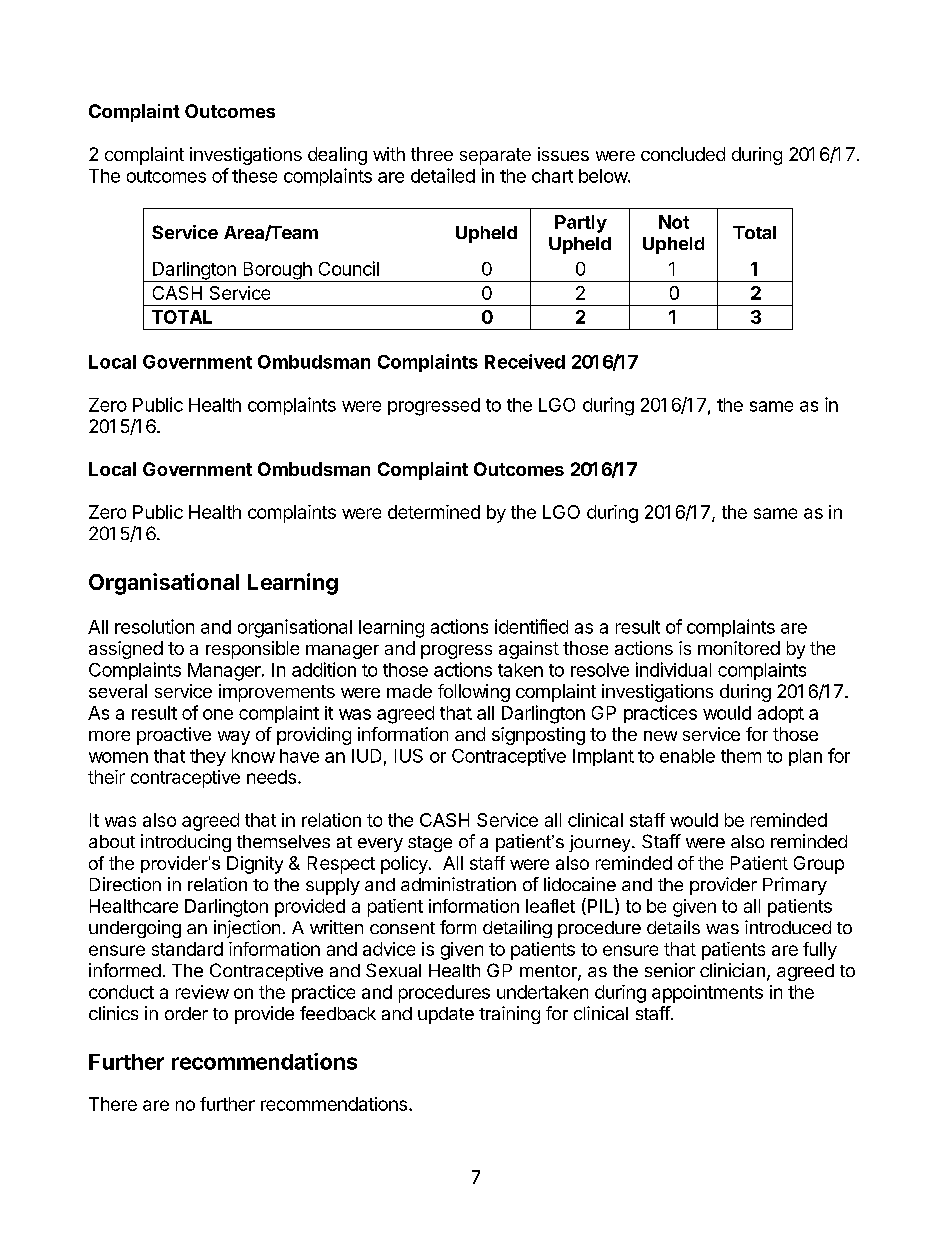 The image size is (952, 1233). What do you see at coordinates (683, 154) in the screenshot?
I see `concluded` at bounding box center [683, 154].
